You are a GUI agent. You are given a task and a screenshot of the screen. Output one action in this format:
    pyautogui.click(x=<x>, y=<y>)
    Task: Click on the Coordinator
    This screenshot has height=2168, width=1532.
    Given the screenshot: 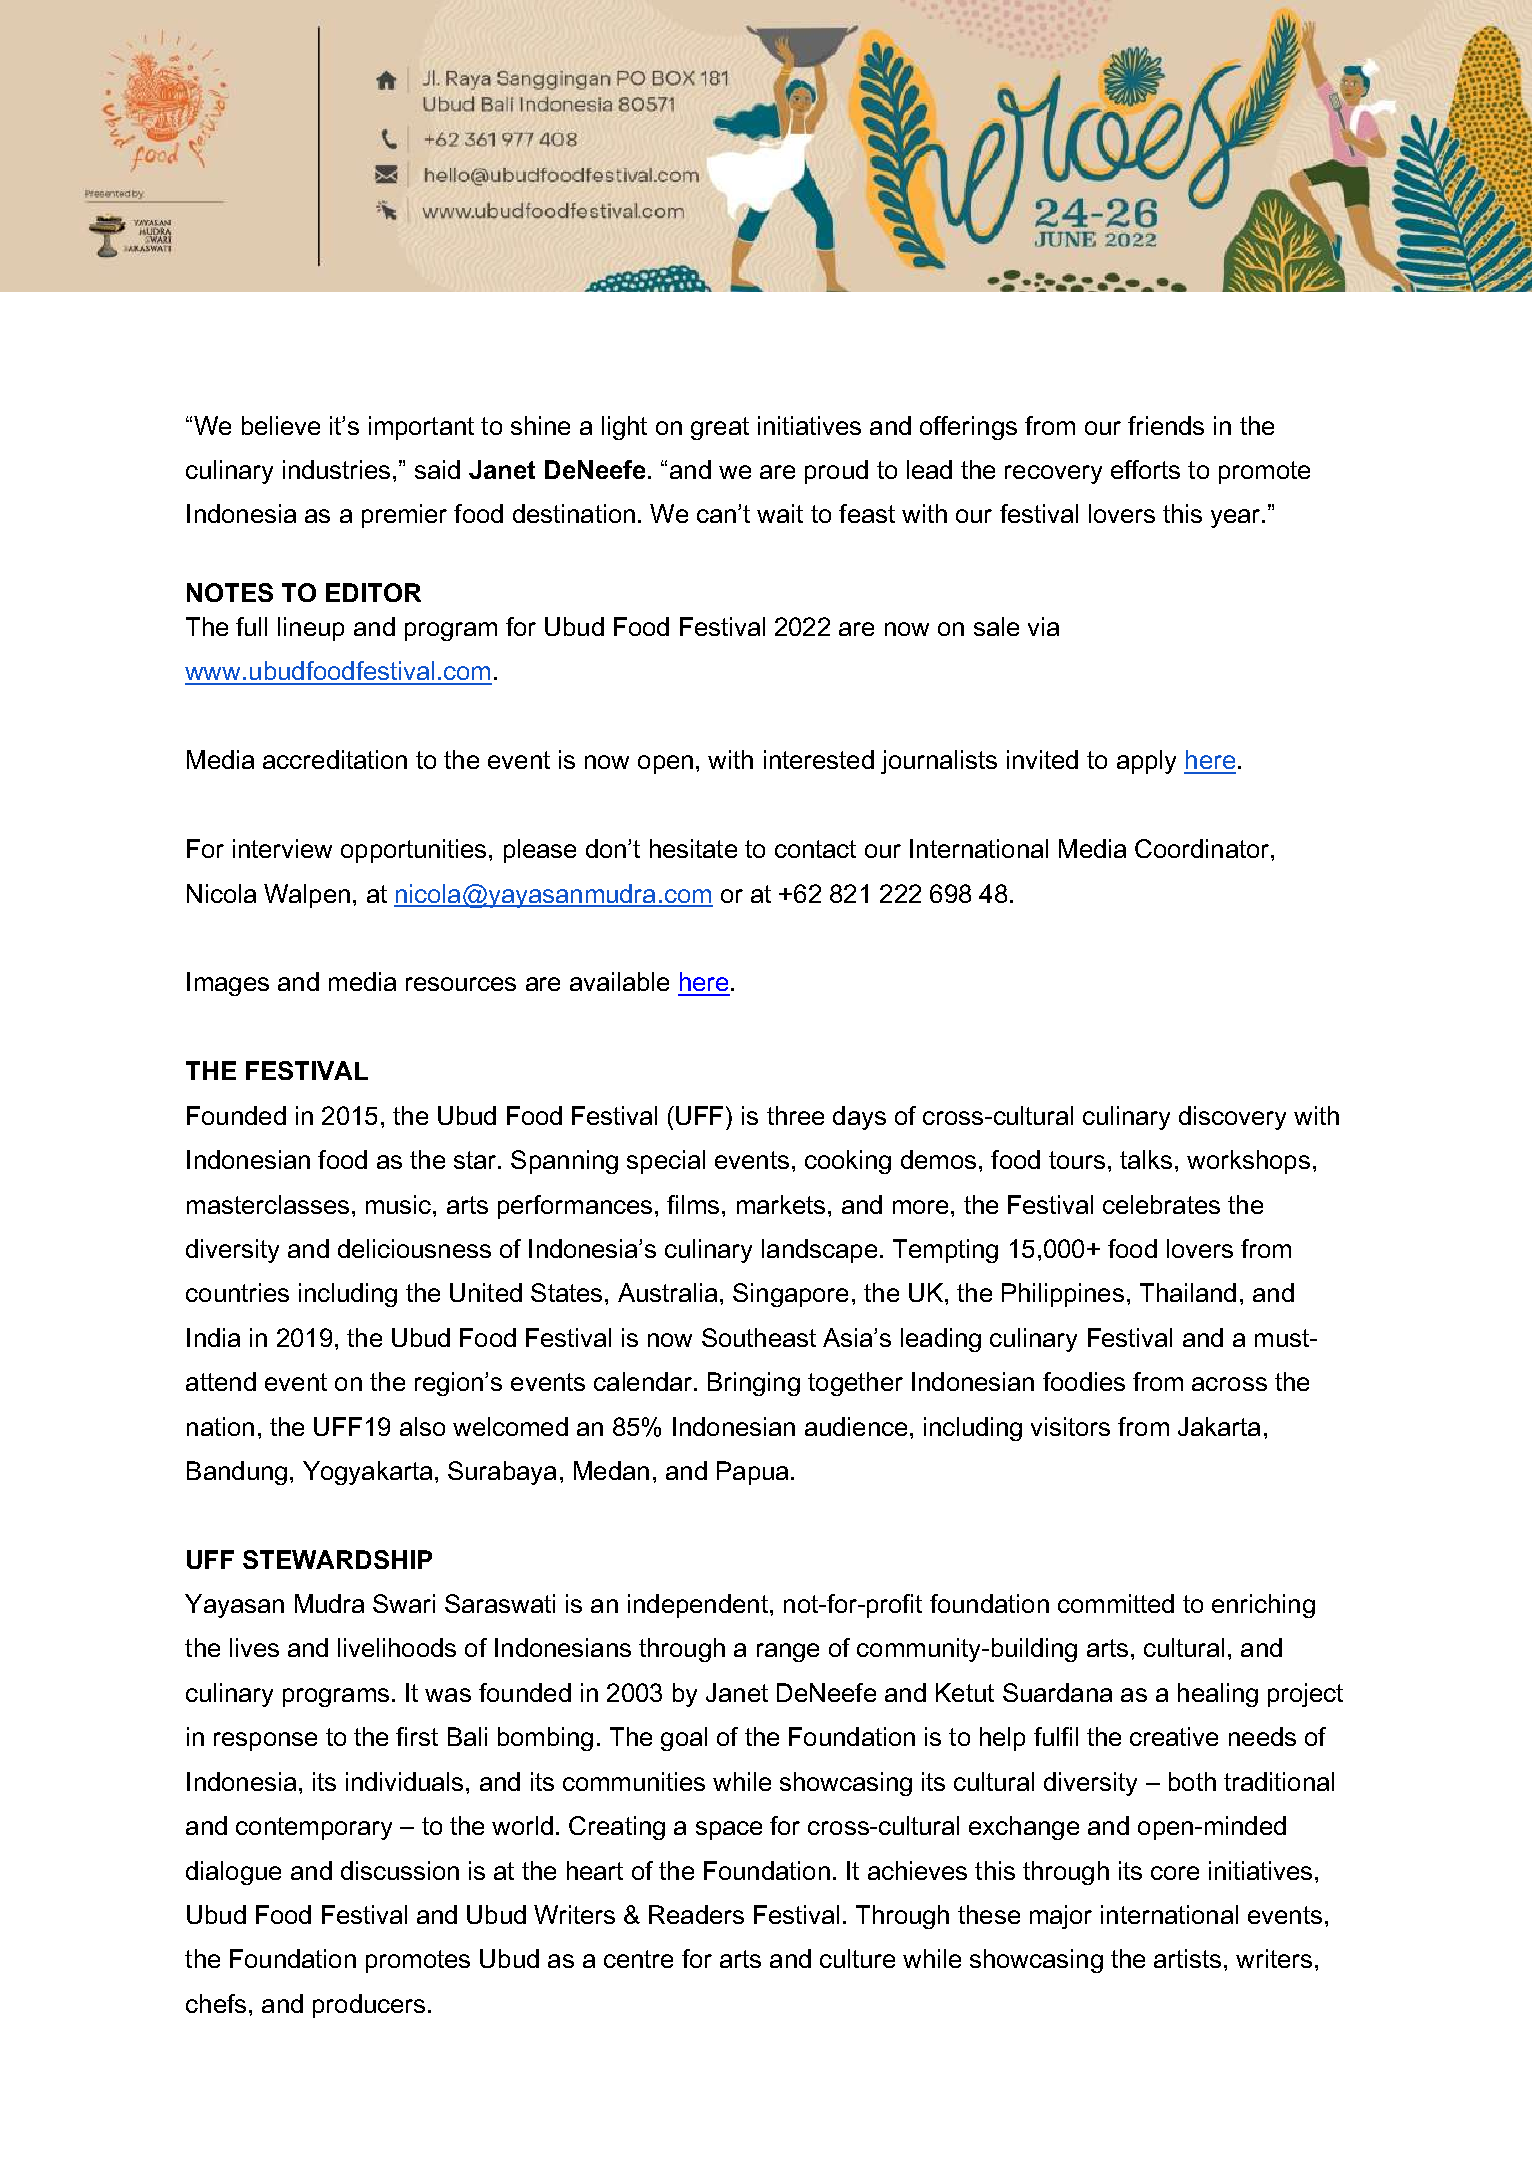 What is the action you would take?
    pyautogui.click(x=1203, y=848)
